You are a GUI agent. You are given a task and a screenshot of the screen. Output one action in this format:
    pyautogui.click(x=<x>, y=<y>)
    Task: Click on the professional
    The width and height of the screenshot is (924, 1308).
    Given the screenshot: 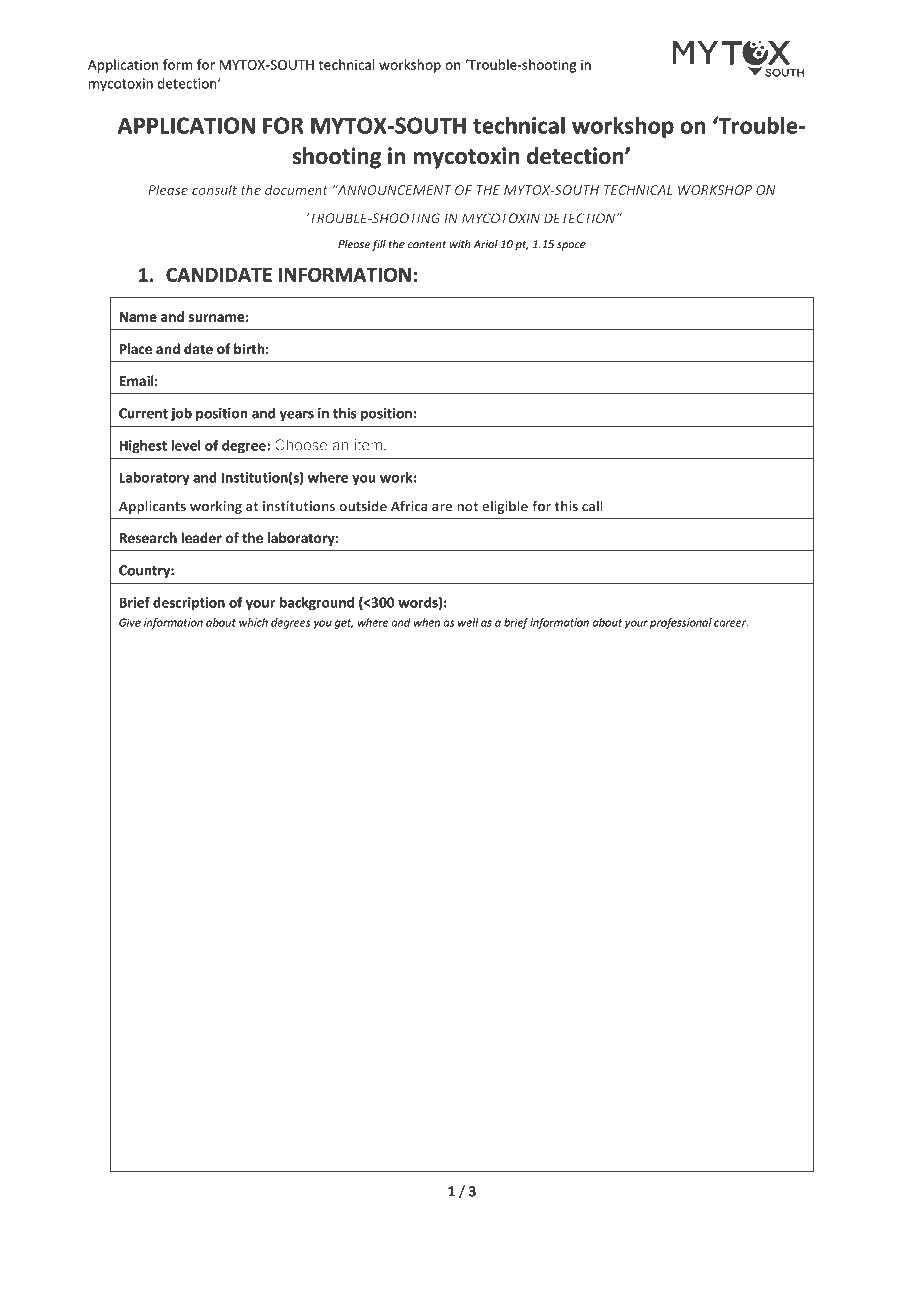 What is the action you would take?
    pyautogui.click(x=681, y=623)
